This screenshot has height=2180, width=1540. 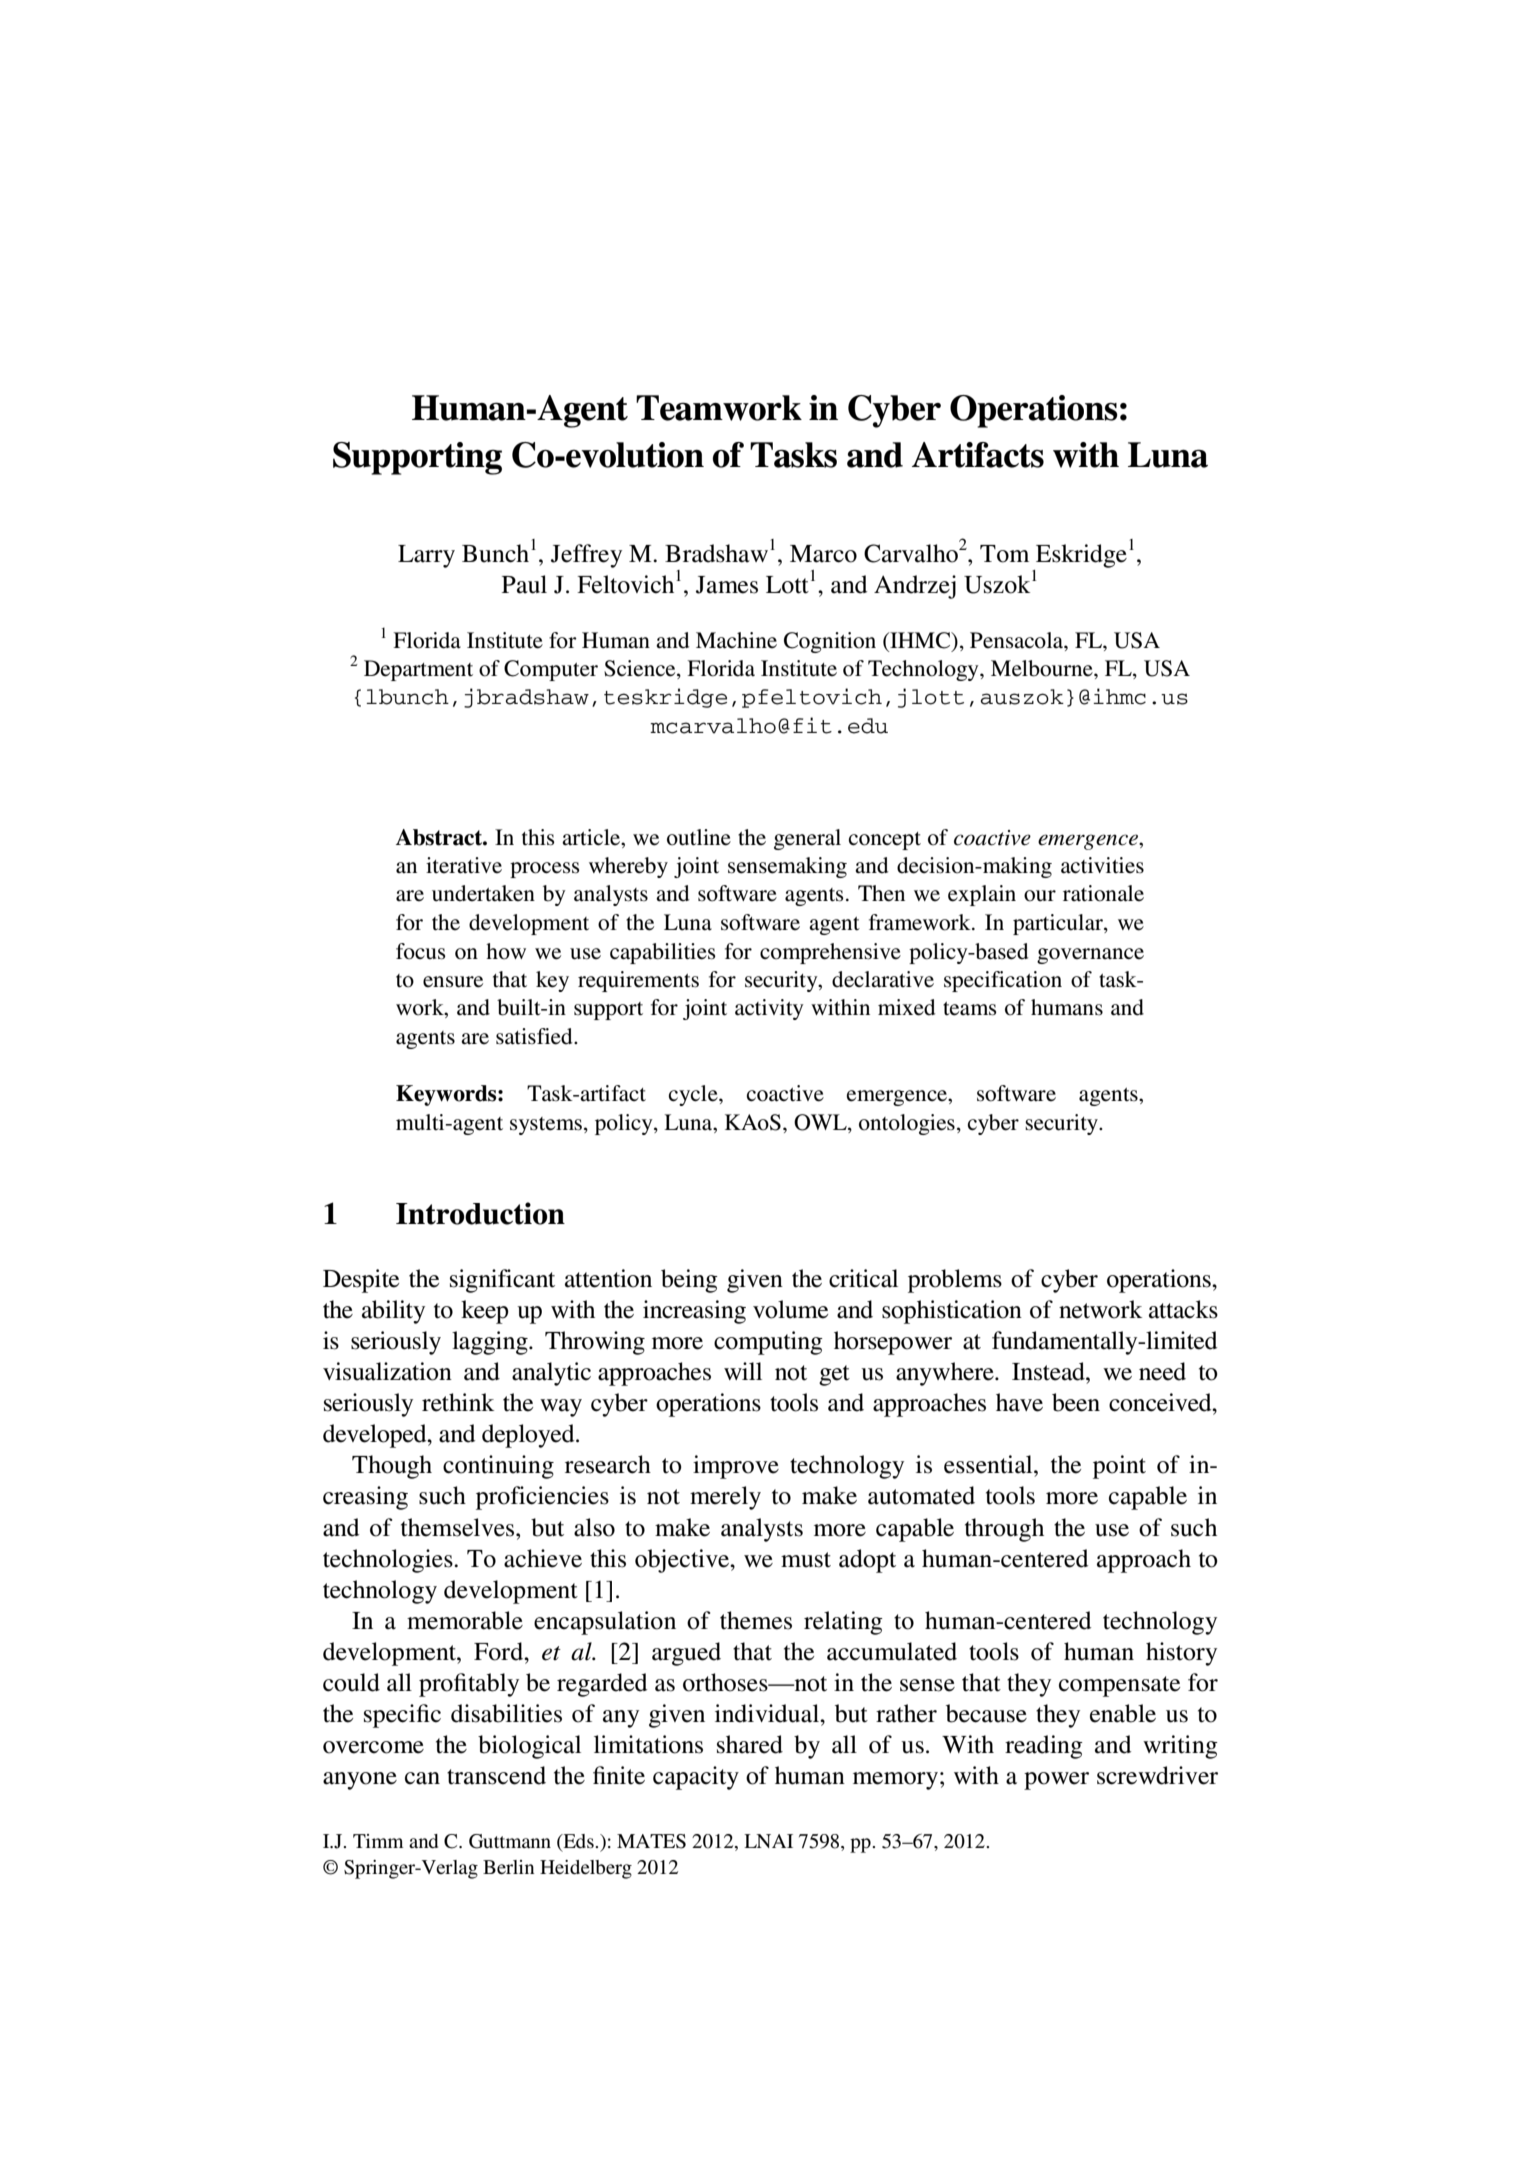 I want to click on general, so click(x=807, y=839).
